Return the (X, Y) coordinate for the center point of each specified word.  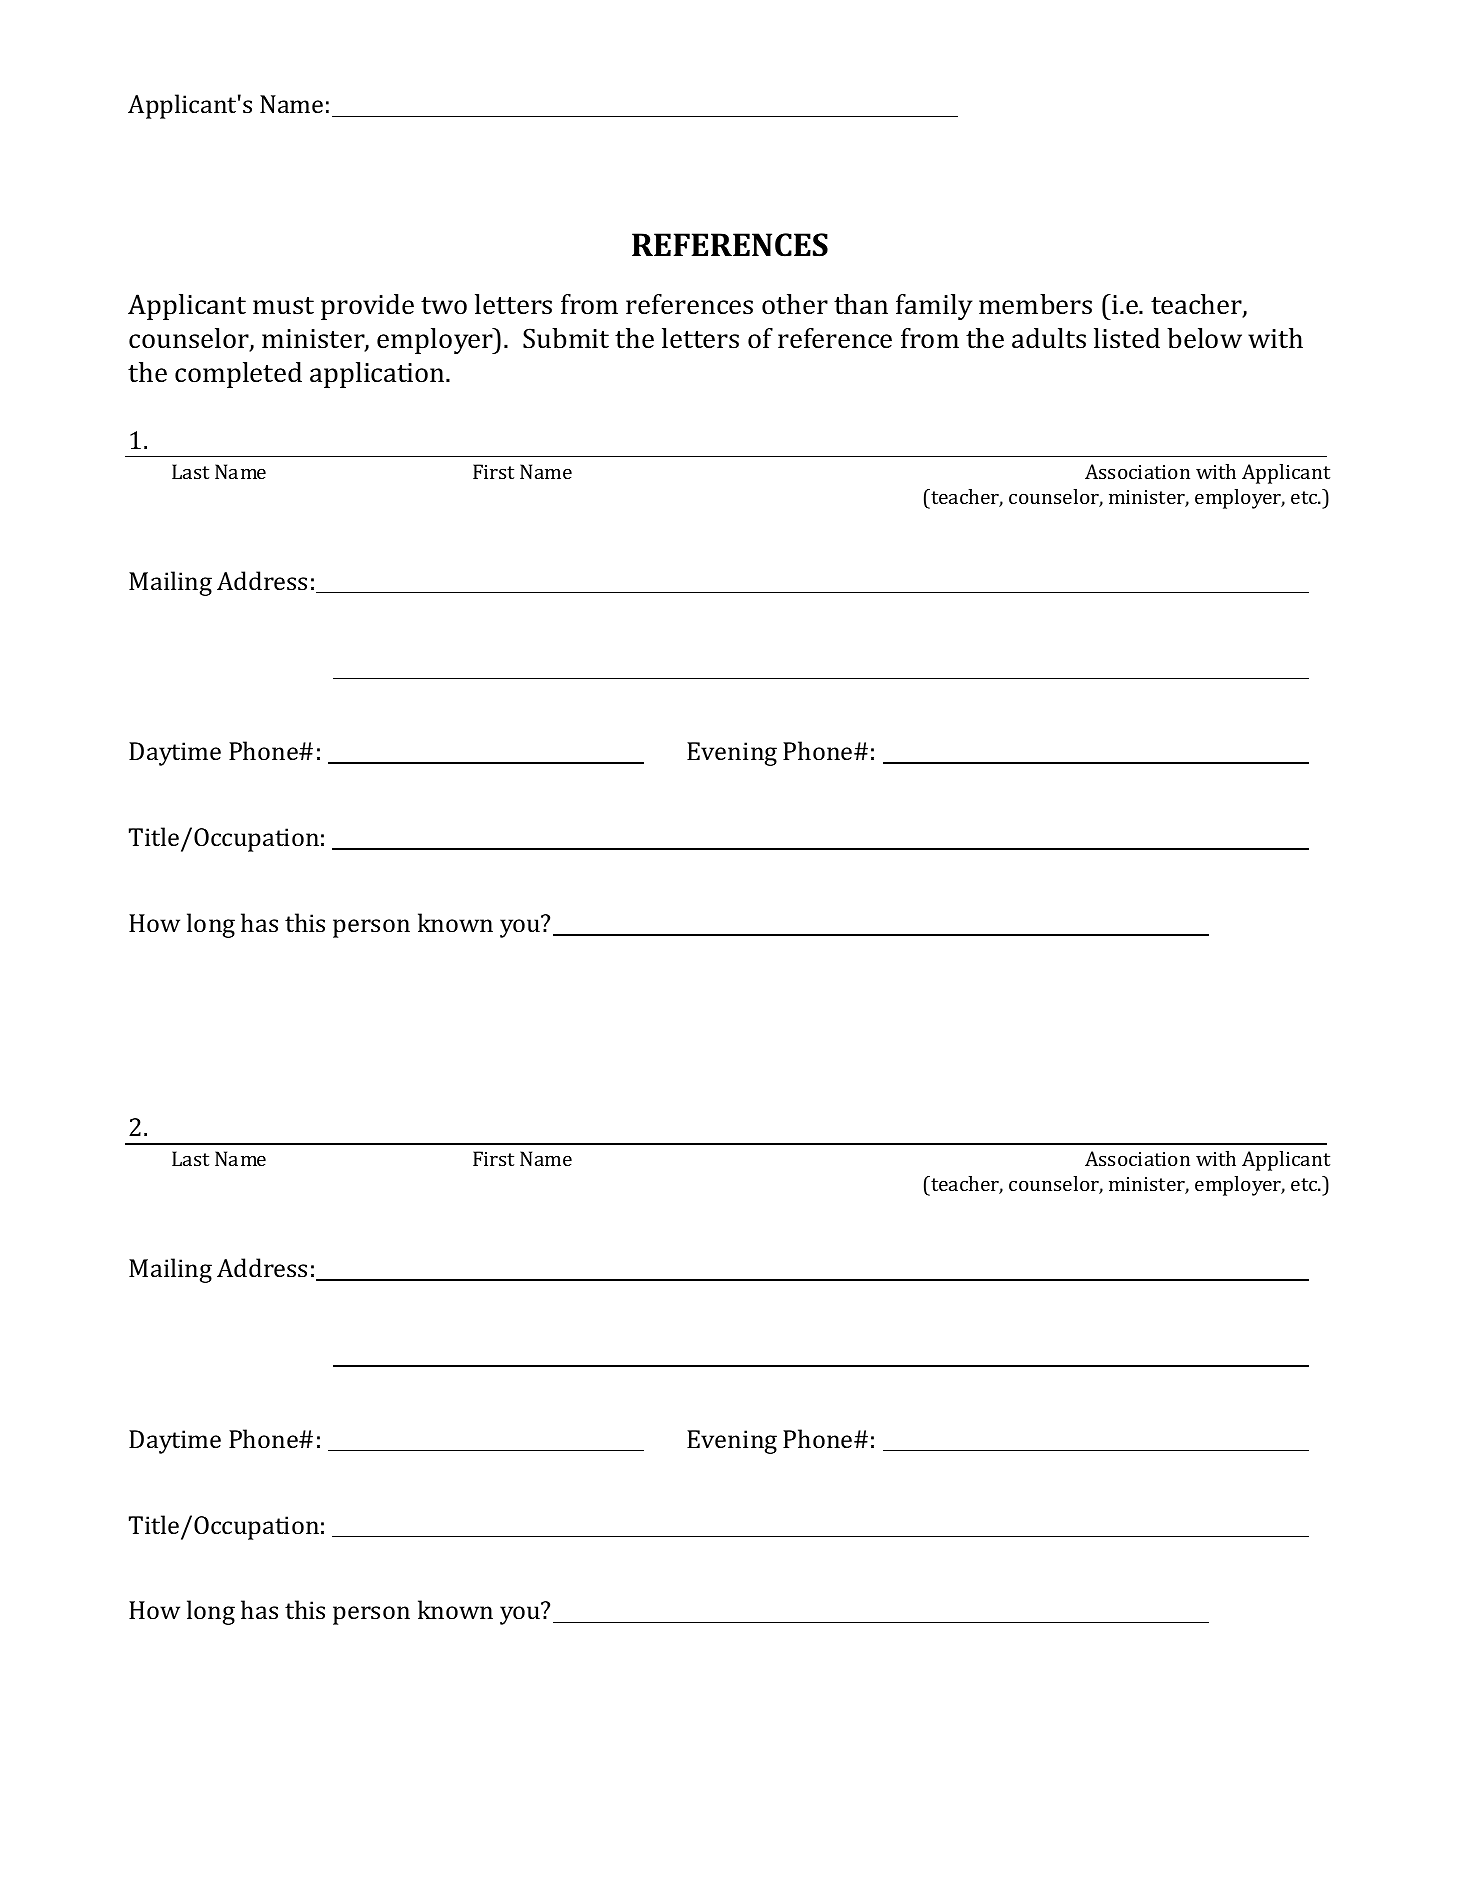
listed (1127, 338)
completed (238, 375)
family (934, 307)
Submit (566, 338)
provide (367, 307)
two (444, 306)
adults (1049, 338)
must (283, 306)
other (795, 304)
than (861, 304)
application (378, 375)
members (1035, 304)
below (1204, 338)
